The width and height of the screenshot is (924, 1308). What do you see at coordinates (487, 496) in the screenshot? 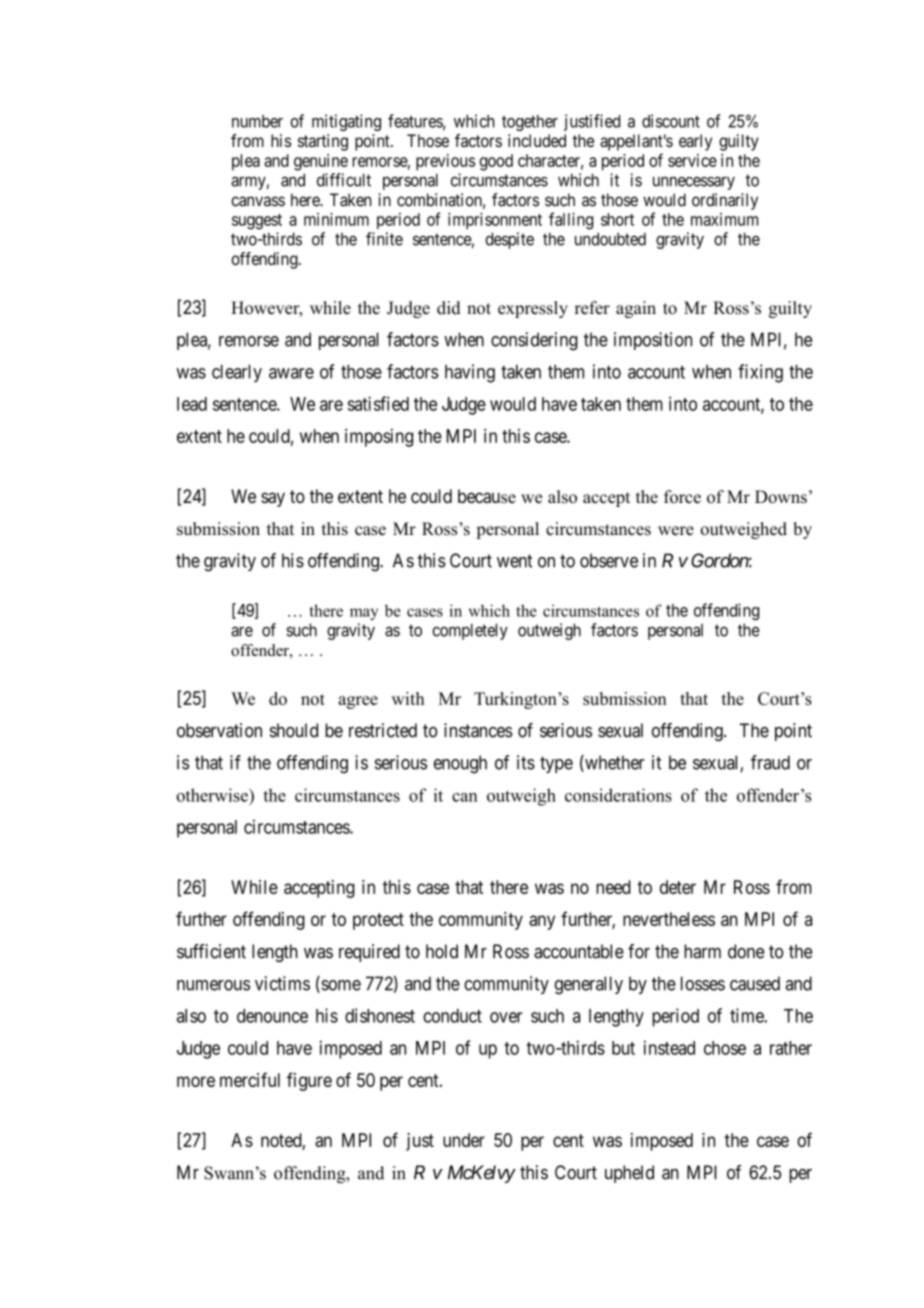
I see `because` at bounding box center [487, 496].
